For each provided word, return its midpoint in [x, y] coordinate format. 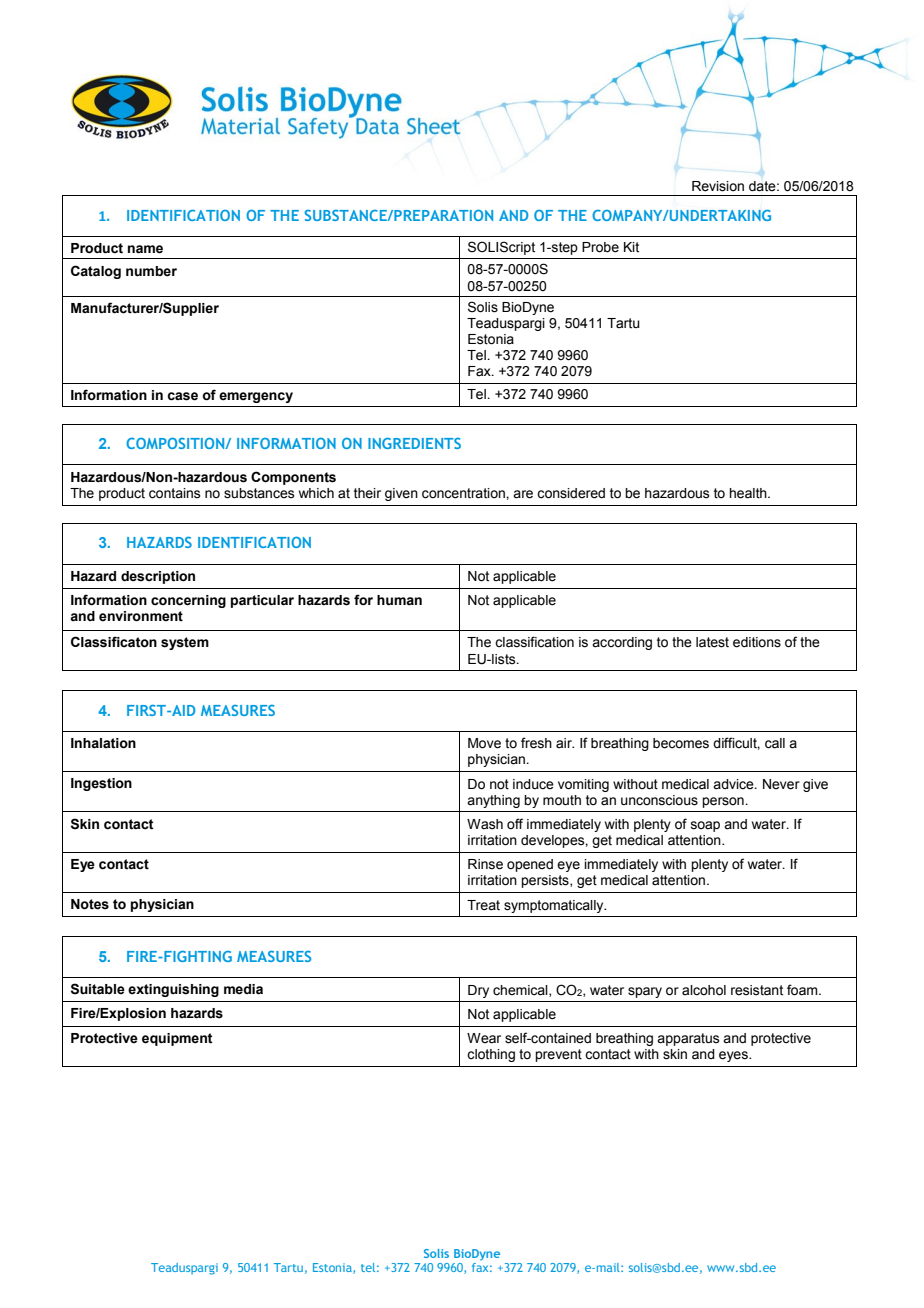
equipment [177, 1039]
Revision [718, 186]
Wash [485, 824]
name [145, 249]
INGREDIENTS [414, 443]
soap [705, 826]
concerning [188, 601]
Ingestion [101, 784]
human [399, 600]
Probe [600, 247]
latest [712, 642]
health [749, 493]
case [182, 396]
